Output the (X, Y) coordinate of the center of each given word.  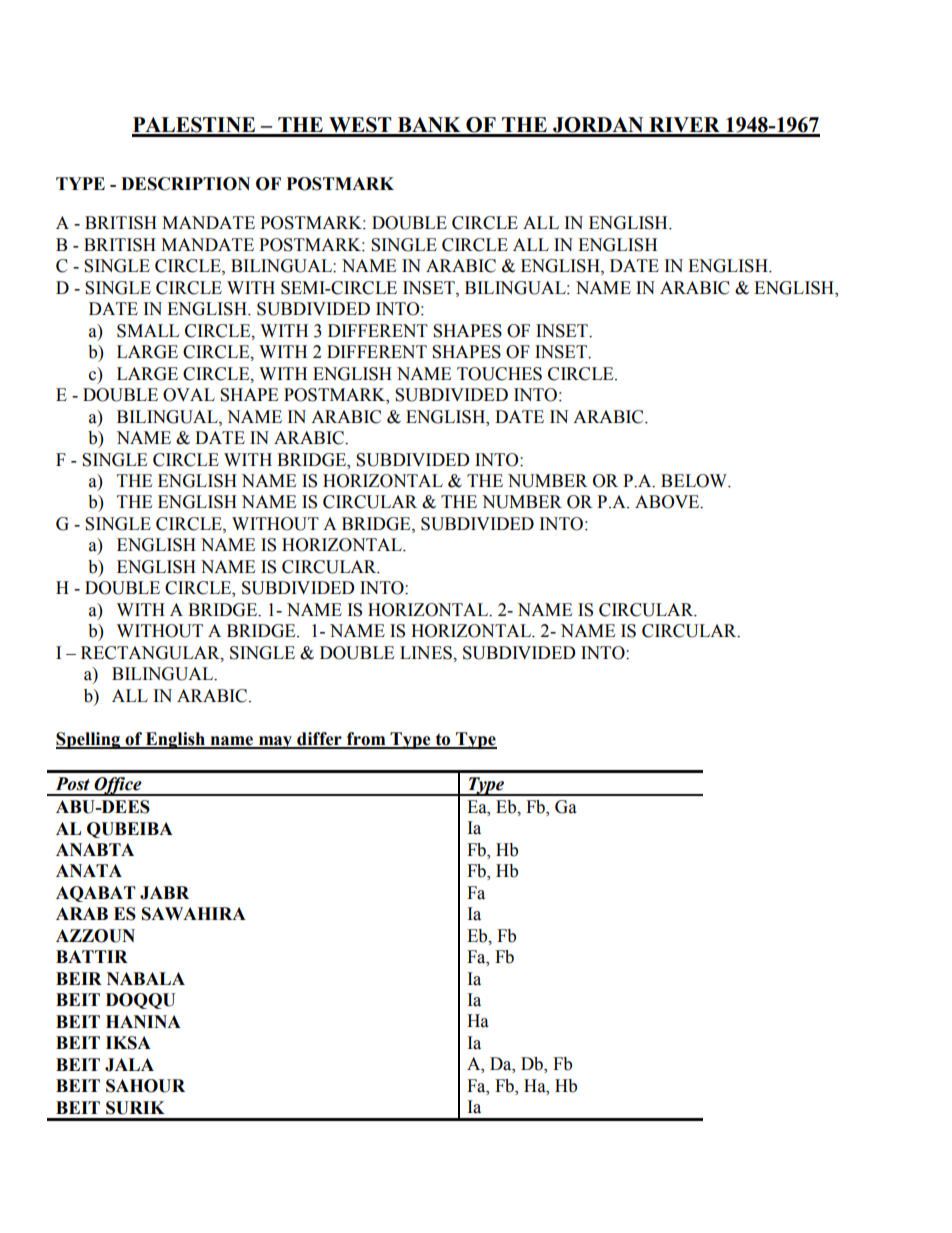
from (366, 740)
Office (118, 786)
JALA (129, 1065)
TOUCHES (499, 374)
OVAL (189, 395)
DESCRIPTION (185, 184)
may (276, 742)
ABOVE (668, 502)
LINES (427, 653)
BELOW (695, 481)
